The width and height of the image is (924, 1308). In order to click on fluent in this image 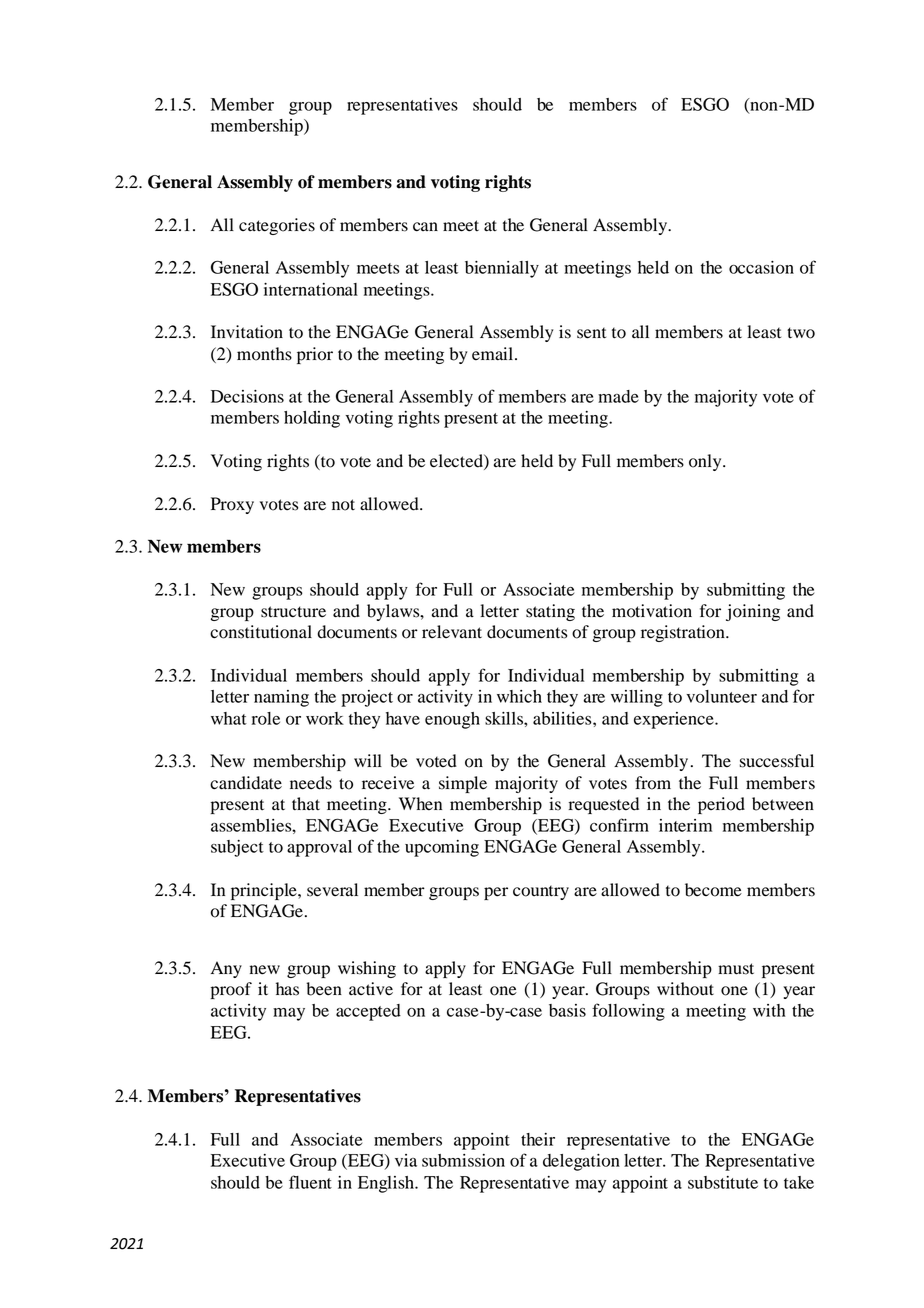, I will do `click(310, 1182)`.
